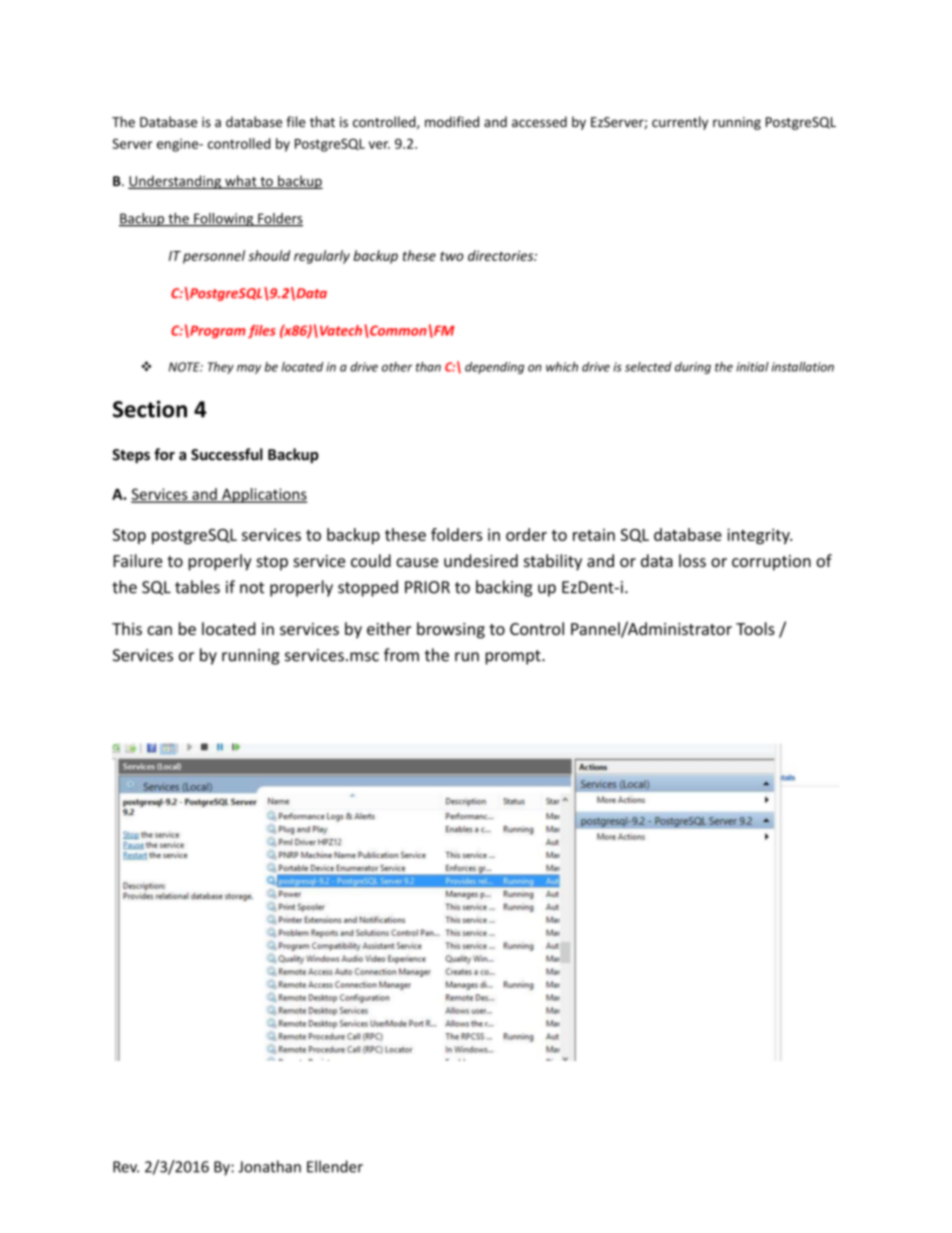  What do you see at coordinates (175, 182) in the screenshot?
I see `Understanding` at bounding box center [175, 182].
